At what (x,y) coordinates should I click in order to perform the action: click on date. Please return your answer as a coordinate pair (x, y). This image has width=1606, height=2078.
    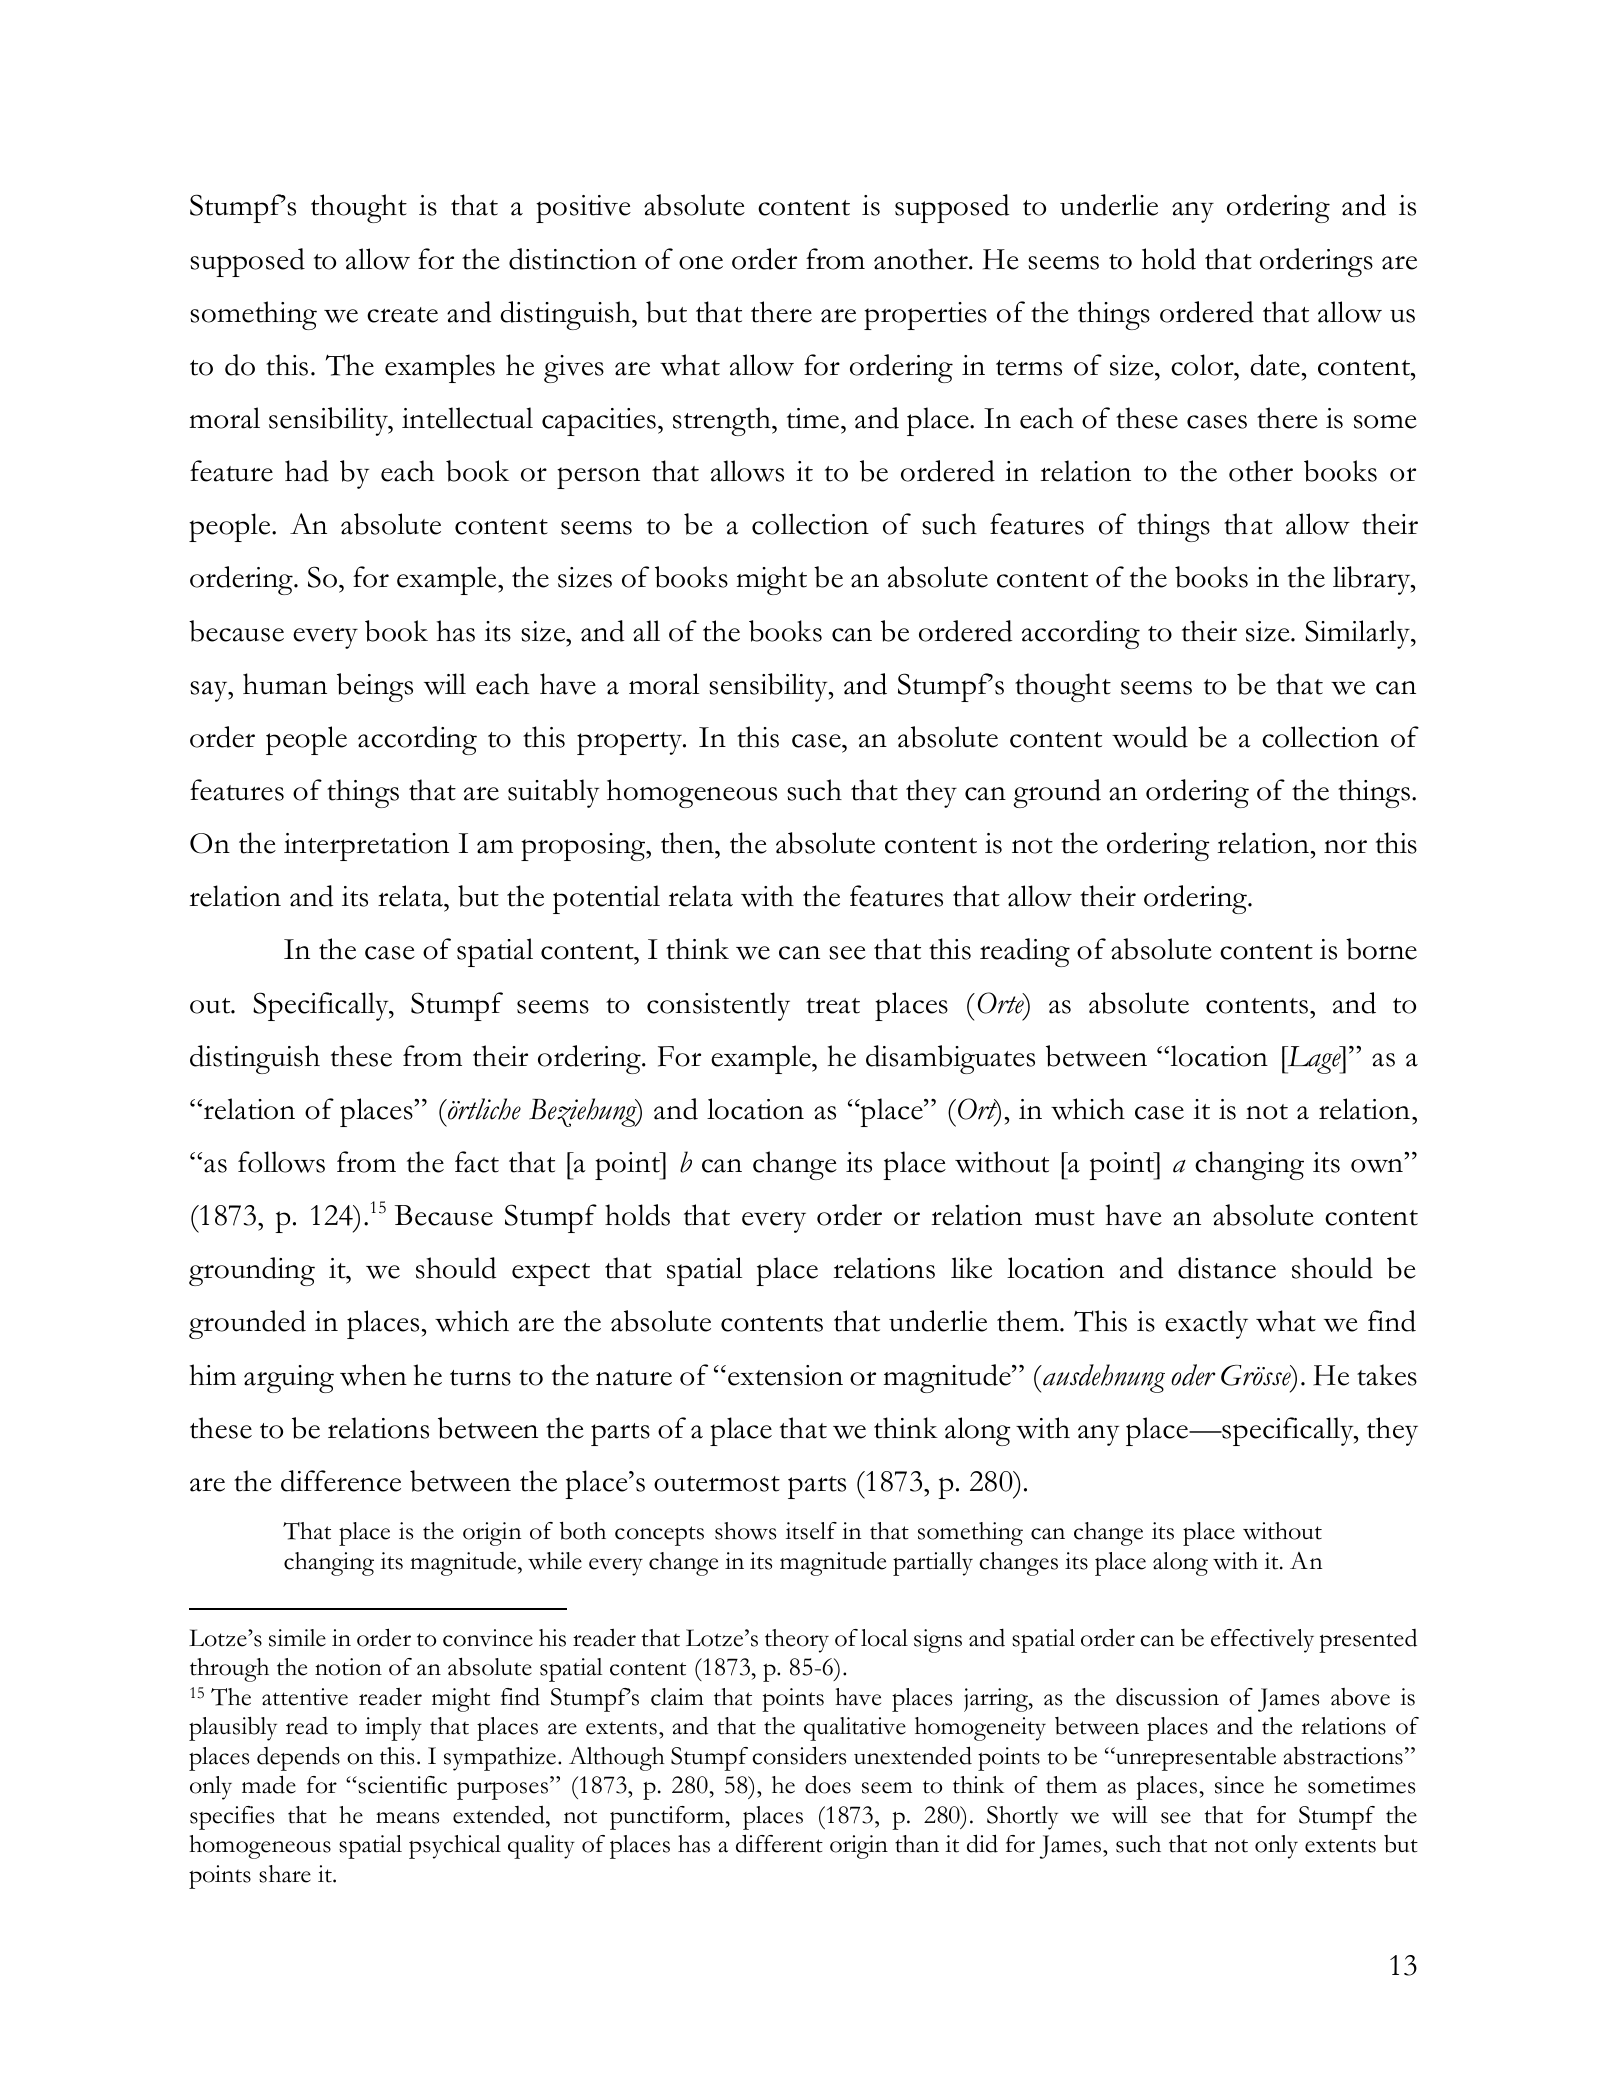
    Looking at the image, I should click on (1275, 365).
